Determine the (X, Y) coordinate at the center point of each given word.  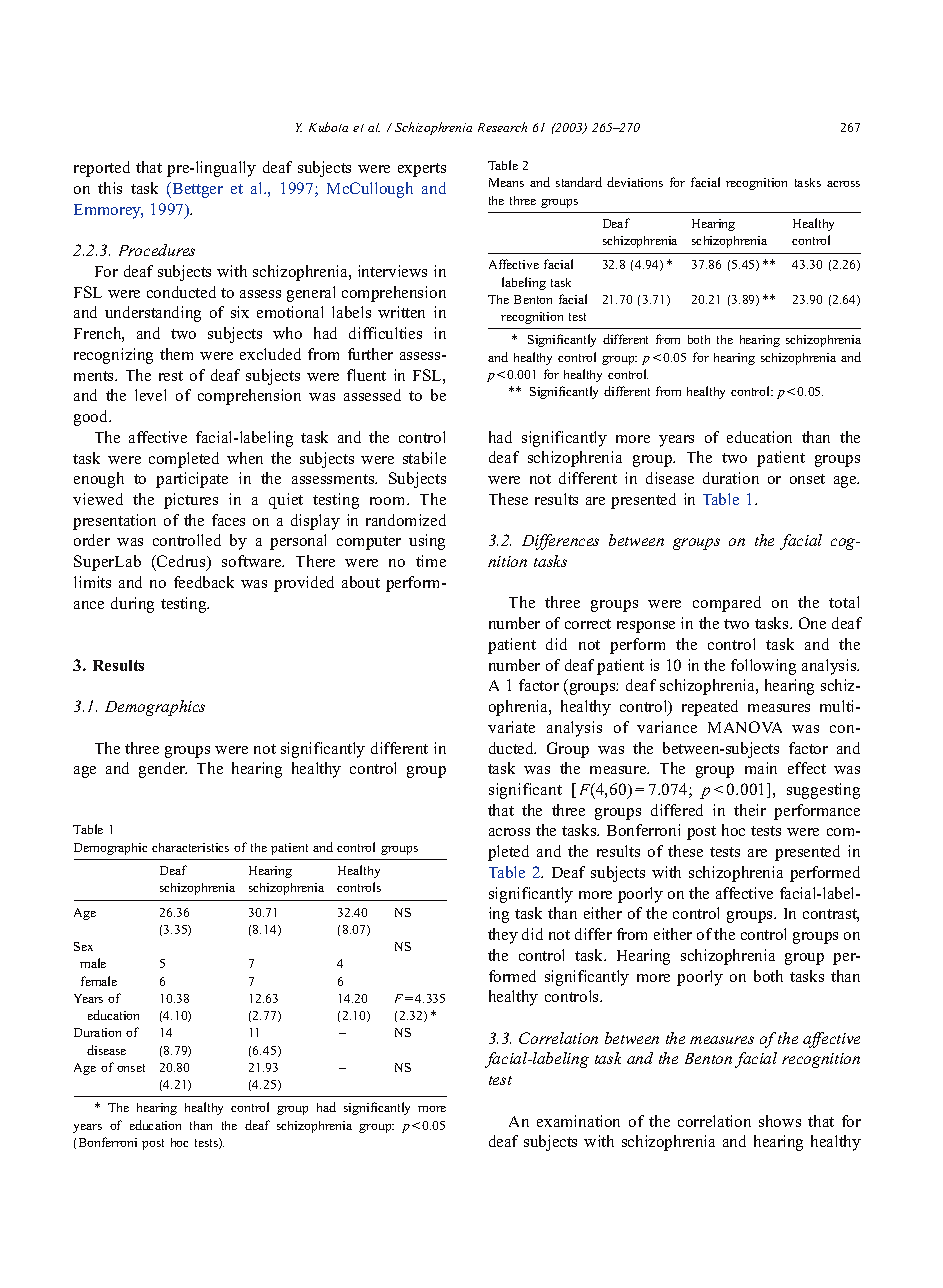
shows (780, 1121)
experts (422, 170)
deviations (635, 182)
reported (102, 169)
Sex (83, 946)
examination (578, 1121)
